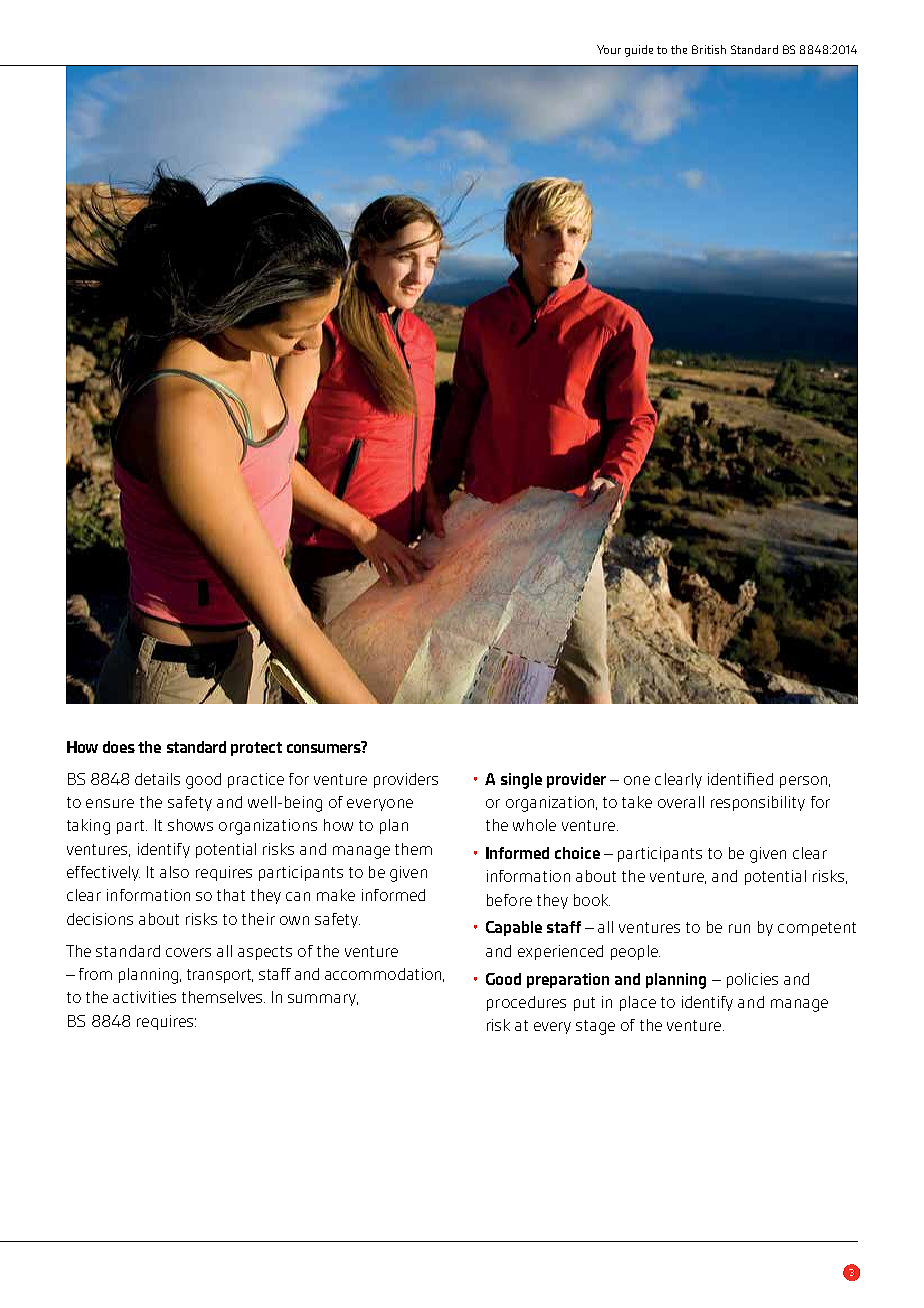 Image resolution: width=924 pixels, height=1308 pixels. I want to click on Your, so click(609, 49).
